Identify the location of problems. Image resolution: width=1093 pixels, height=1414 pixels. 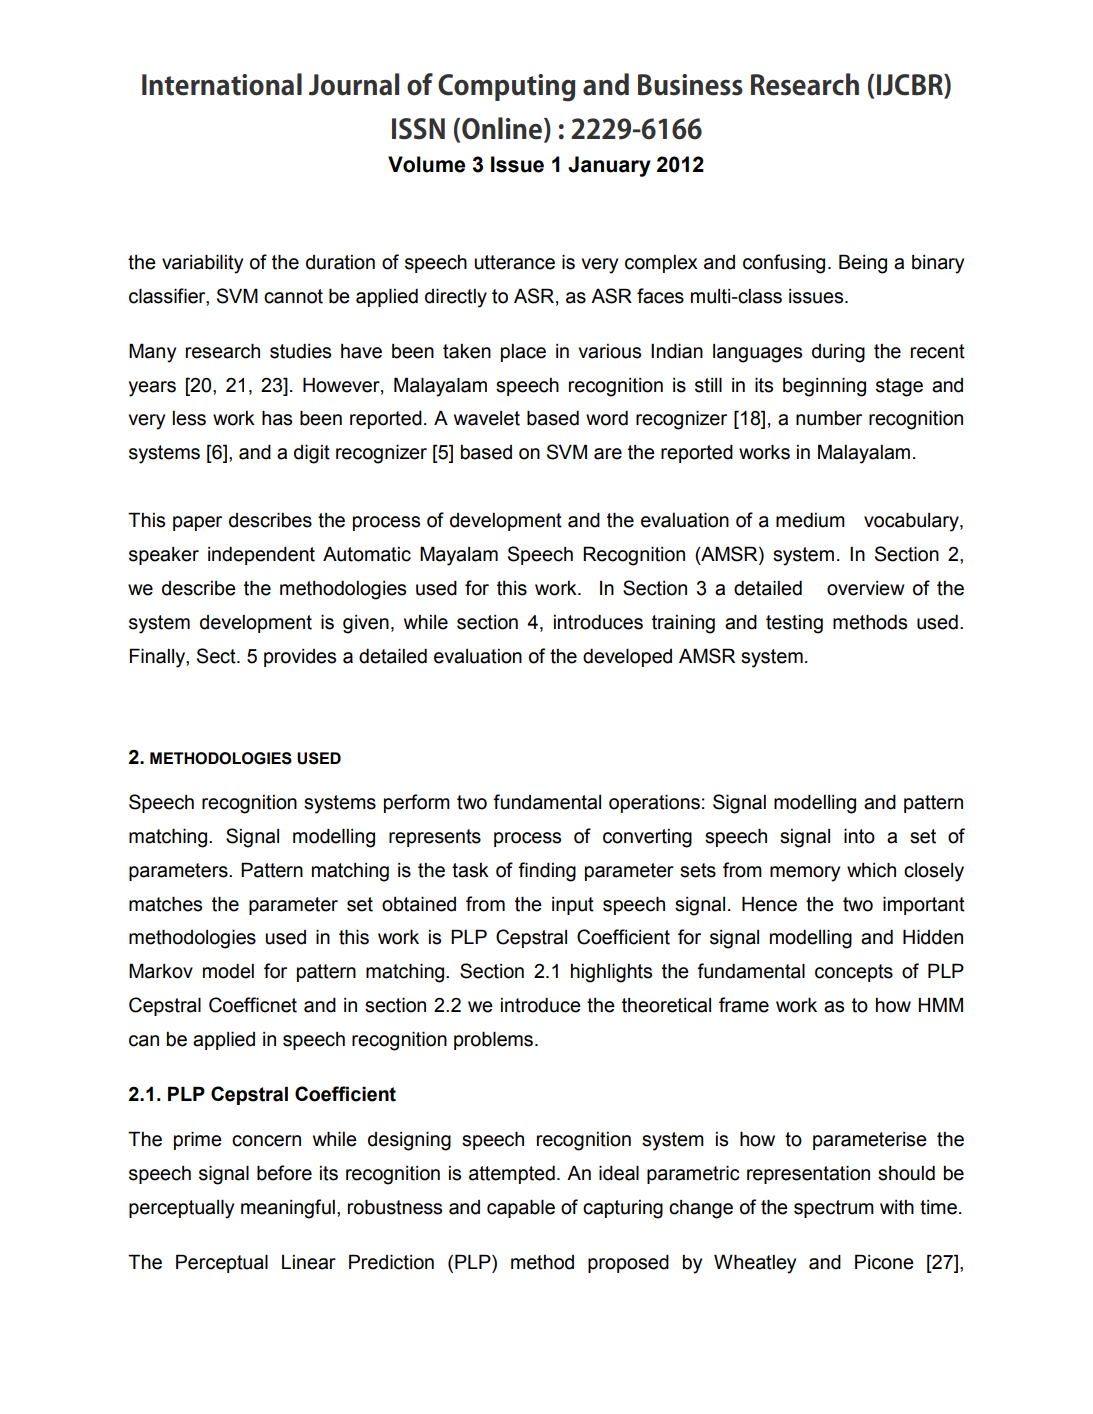
(493, 1040).
